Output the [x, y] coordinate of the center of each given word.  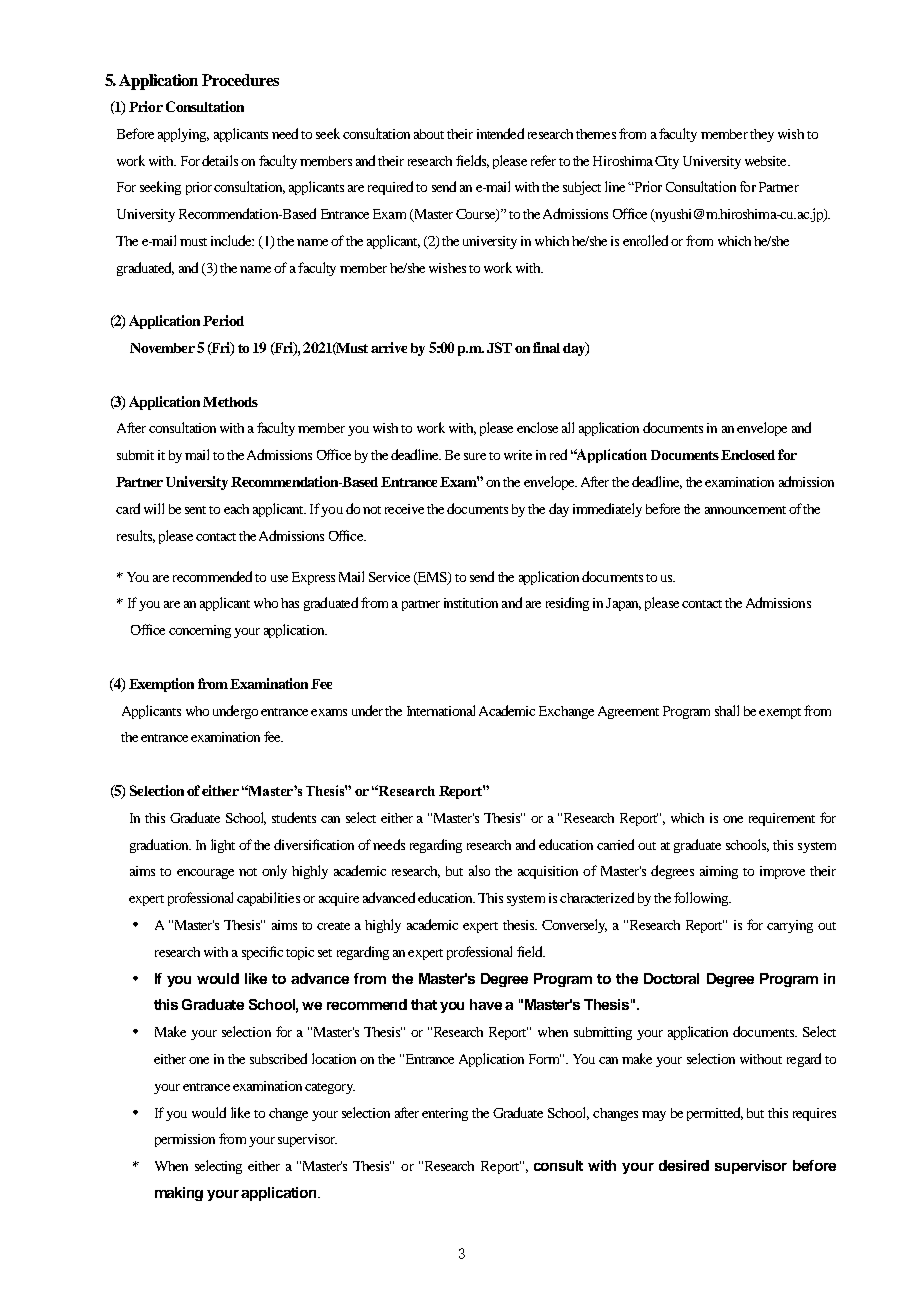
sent [195, 510]
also [479, 870]
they [762, 135]
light [223, 846]
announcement [745, 510]
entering [445, 1114]
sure [475, 456]
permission [185, 1140]
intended [500, 133]
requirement [782, 819]
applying [183, 135]
